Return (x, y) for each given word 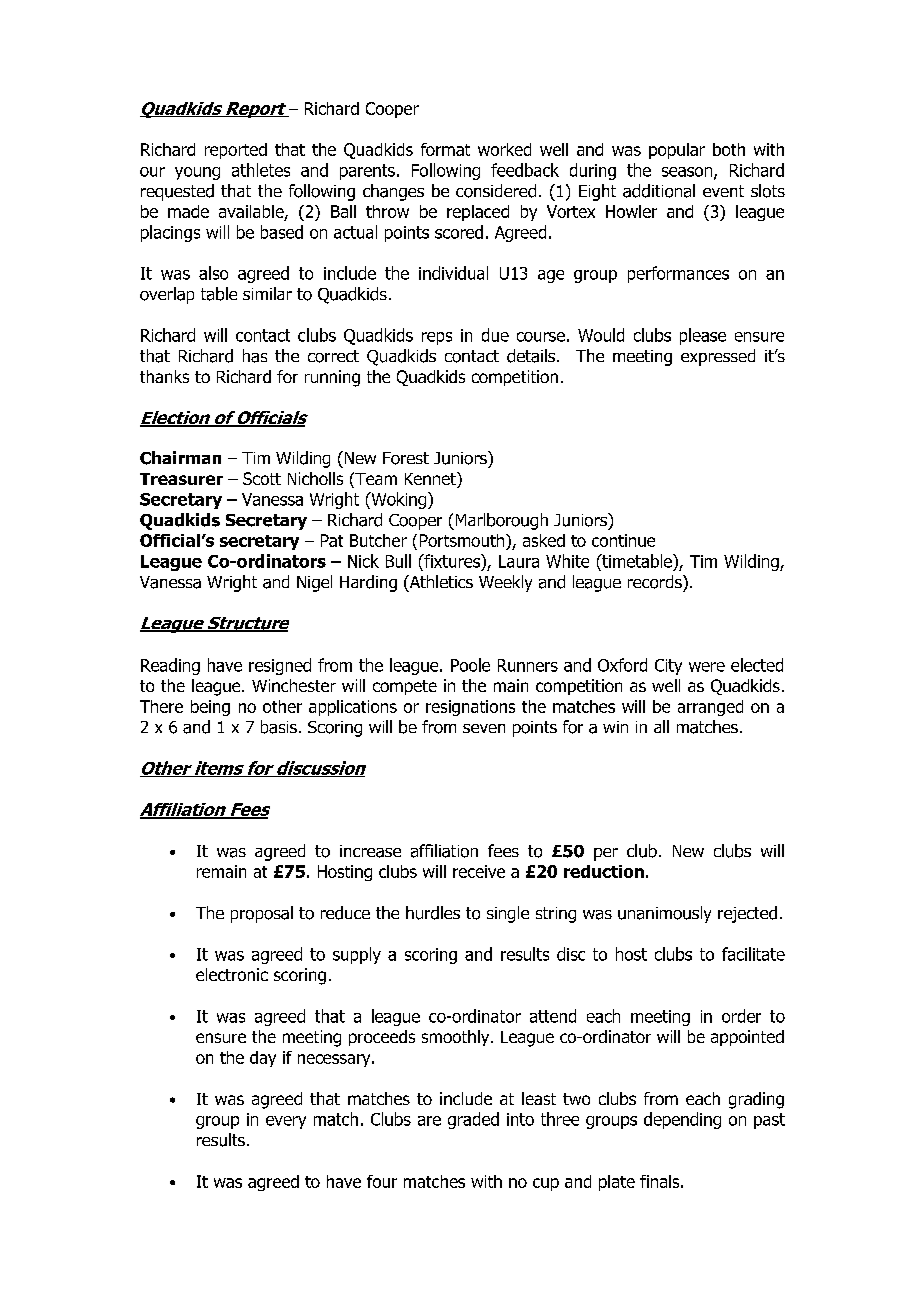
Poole (470, 665)
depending (682, 1120)
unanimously (664, 914)
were (707, 667)
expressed (718, 357)
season (688, 173)
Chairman (180, 458)
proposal (262, 914)
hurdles (433, 913)
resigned (280, 666)
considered (496, 191)
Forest (406, 458)
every (286, 1122)
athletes (261, 170)
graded (473, 1120)
